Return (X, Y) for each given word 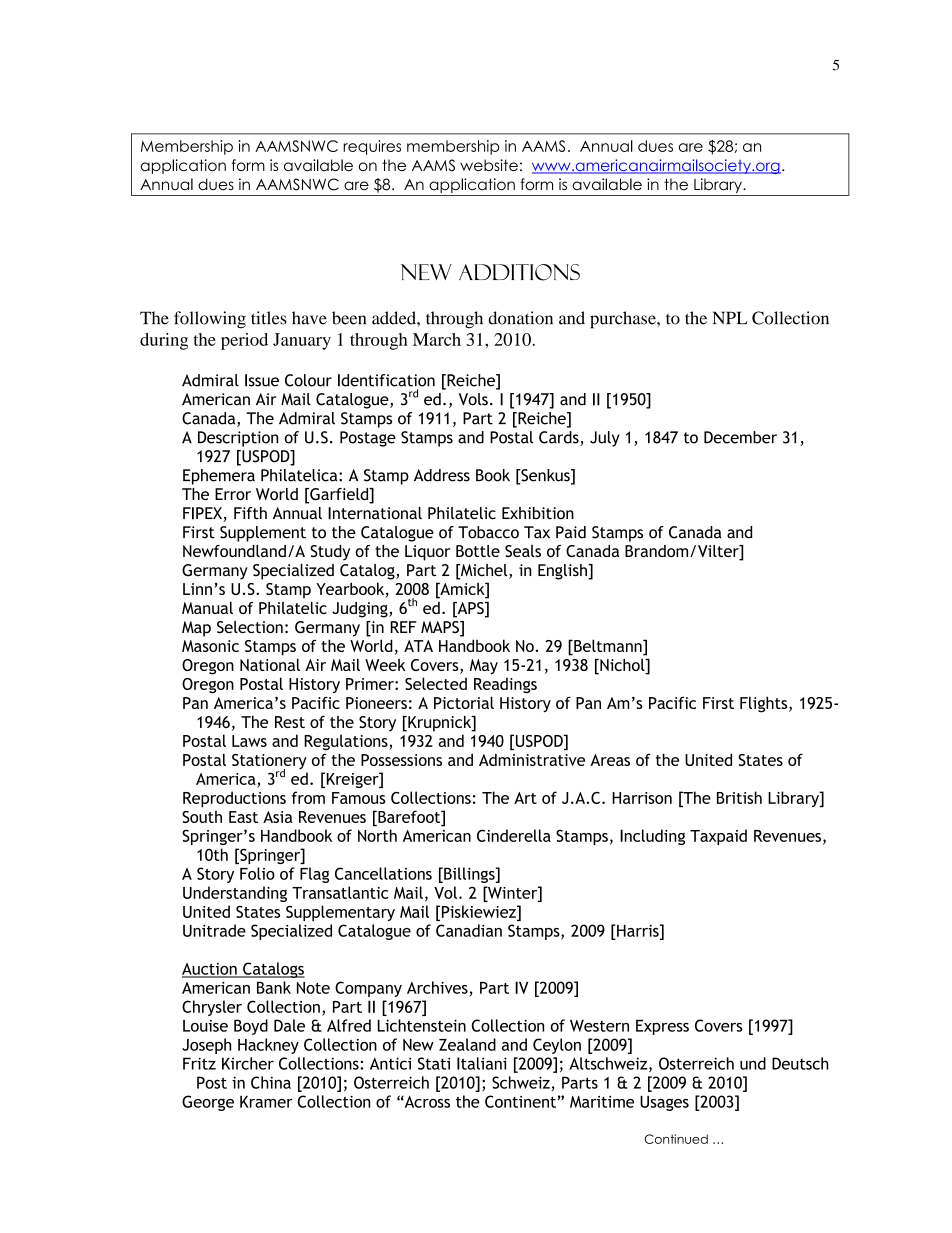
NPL (730, 317)
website (489, 165)
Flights (765, 704)
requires (372, 147)
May (484, 667)
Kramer (266, 1102)
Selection (250, 627)
